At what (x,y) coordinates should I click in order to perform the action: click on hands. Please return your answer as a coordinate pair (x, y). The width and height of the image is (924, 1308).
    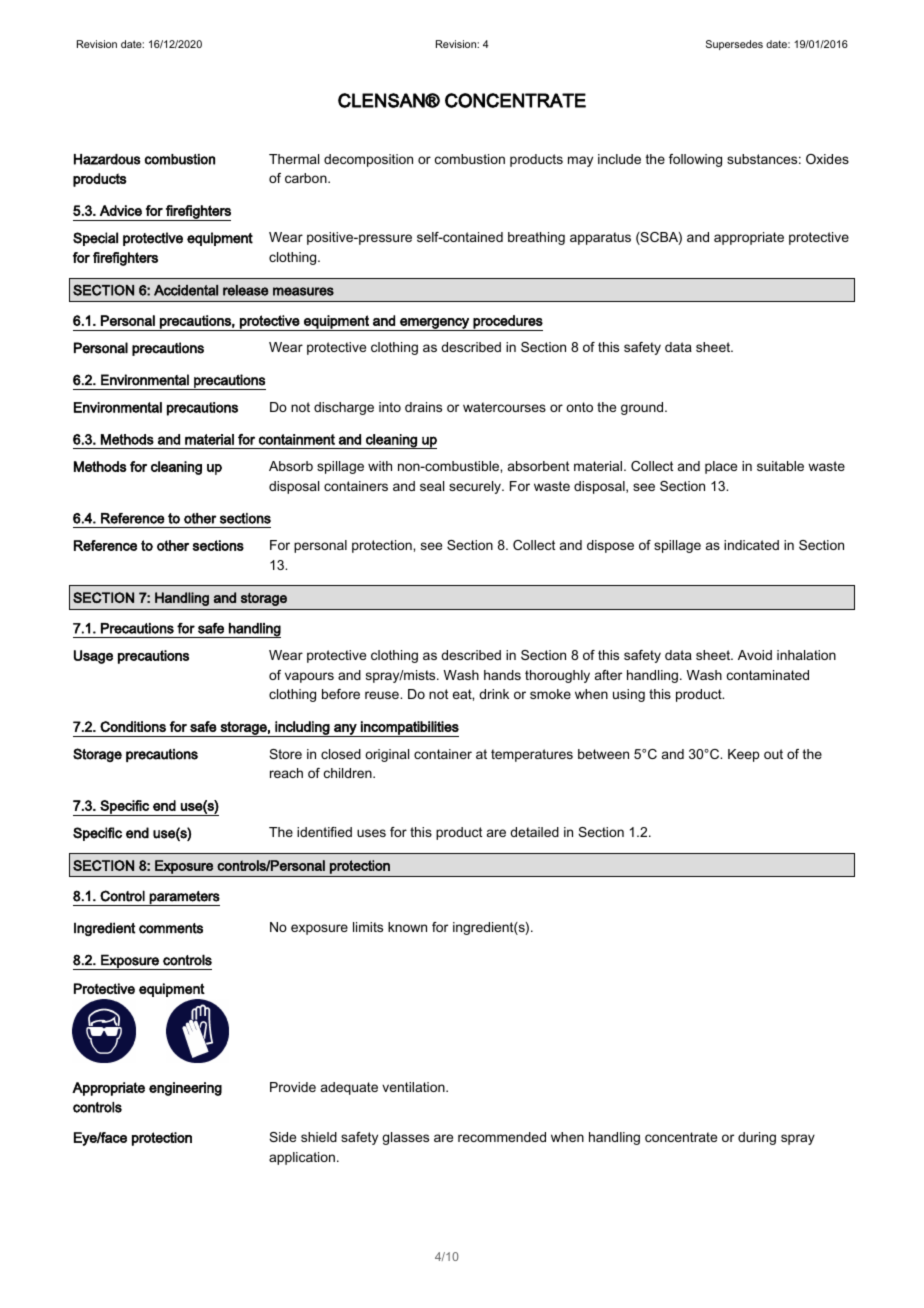
    Looking at the image, I should click on (502, 675).
